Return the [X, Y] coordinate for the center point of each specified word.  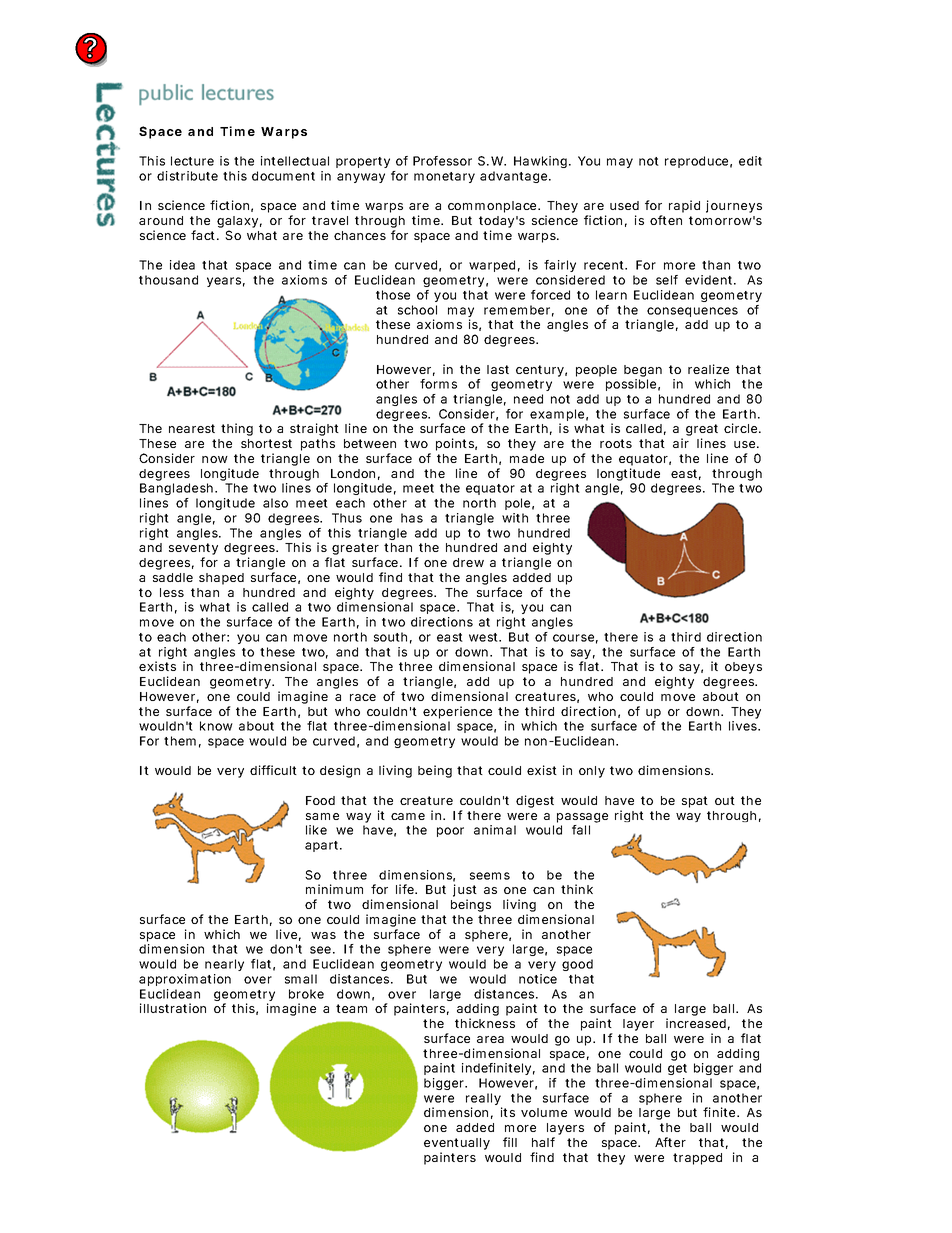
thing [237, 429]
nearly [224, 965]
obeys [743, 668]
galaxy [239, 223]
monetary [444, 177]
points [456, 444]
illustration [173, 1008]
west [485, 637]
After [670, 1142]
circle [742, 428]
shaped [221, 579]
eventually [457, 1145]
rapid [684, 206]
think [577, 889]
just [465, 892]
